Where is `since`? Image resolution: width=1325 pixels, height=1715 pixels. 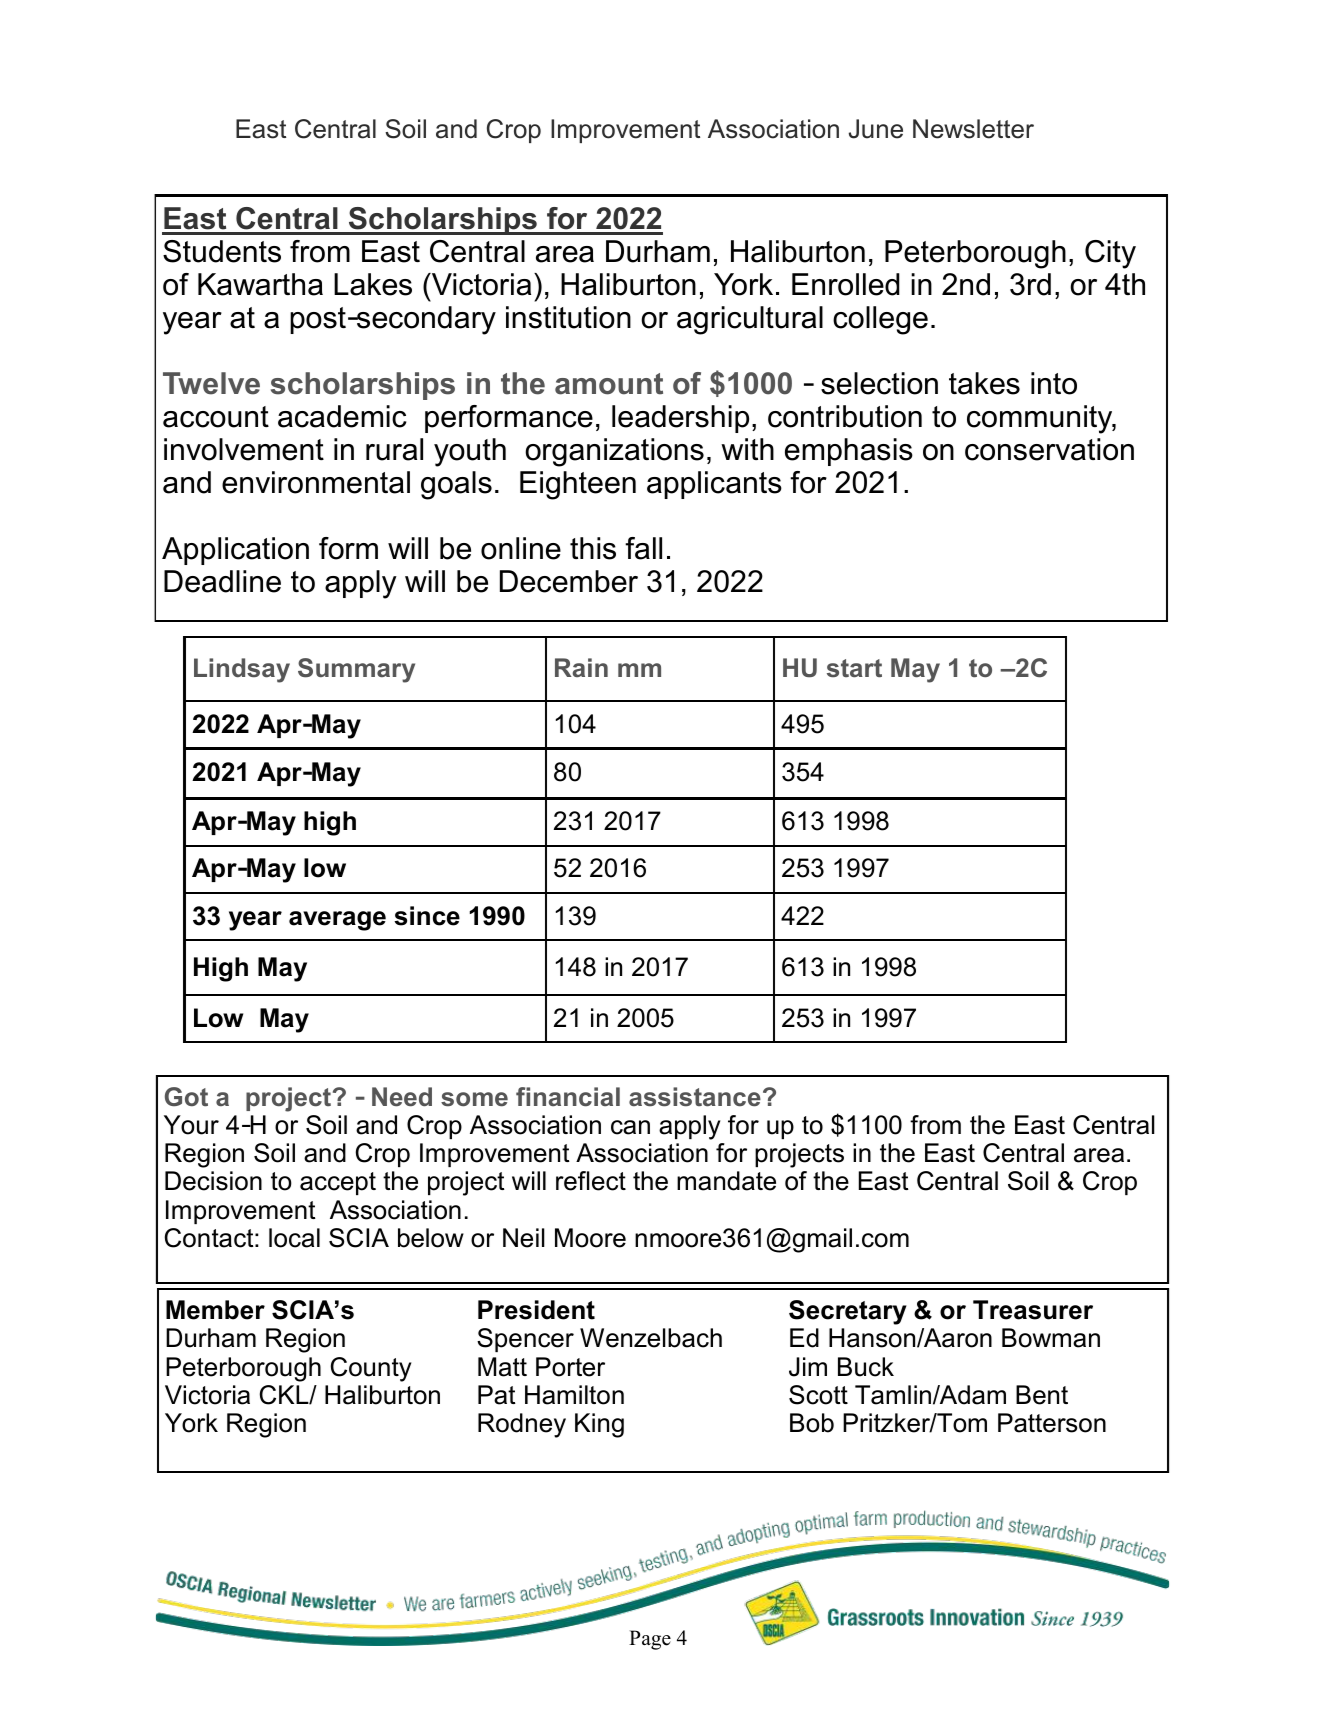 since is located at coordinates (427, 916).
